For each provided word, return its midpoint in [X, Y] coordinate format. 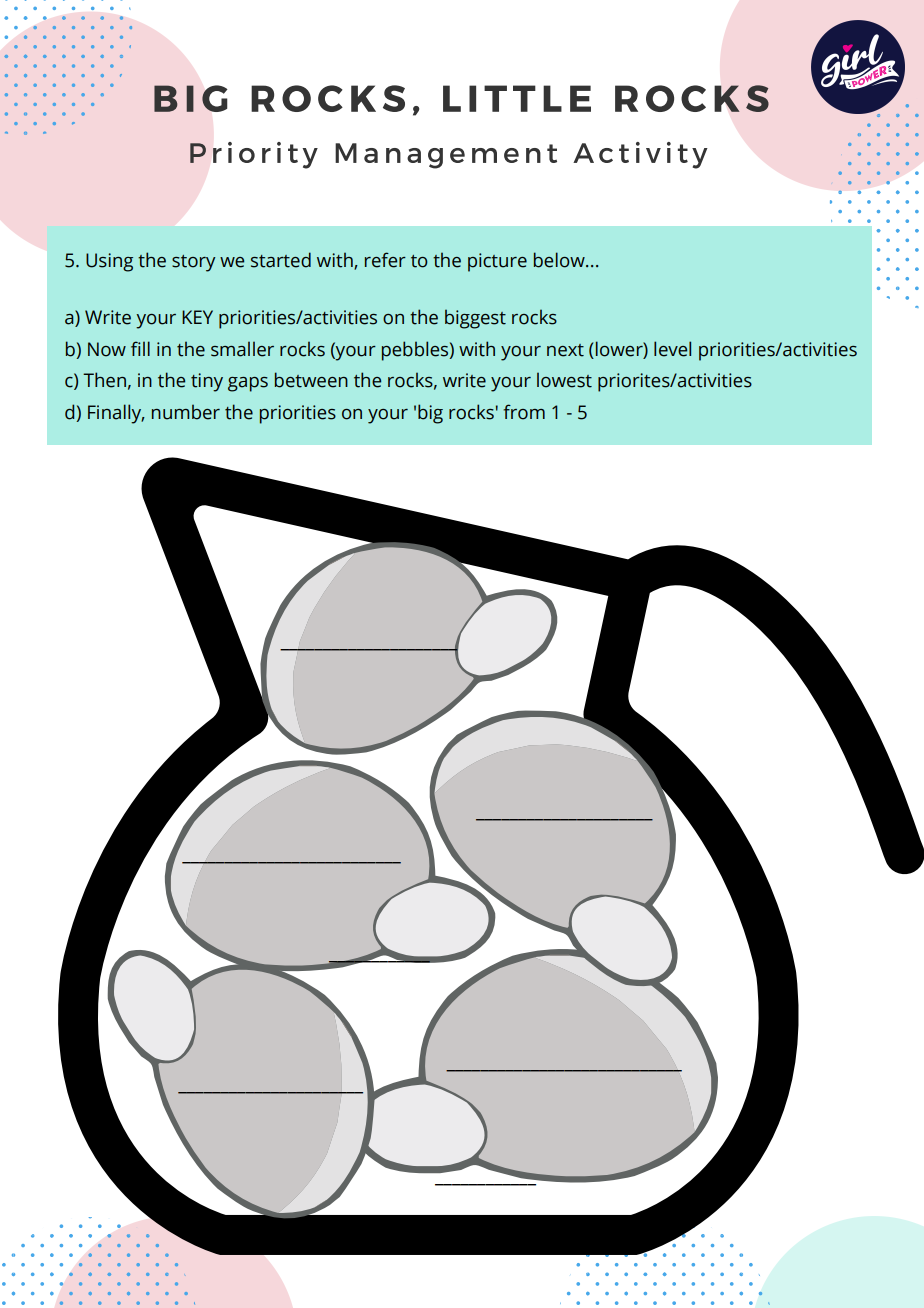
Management [446, 156]
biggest [475, 319]
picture [497, 262]
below [560, 260]
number [186, 412]
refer [385, 260]
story [194, 263]
